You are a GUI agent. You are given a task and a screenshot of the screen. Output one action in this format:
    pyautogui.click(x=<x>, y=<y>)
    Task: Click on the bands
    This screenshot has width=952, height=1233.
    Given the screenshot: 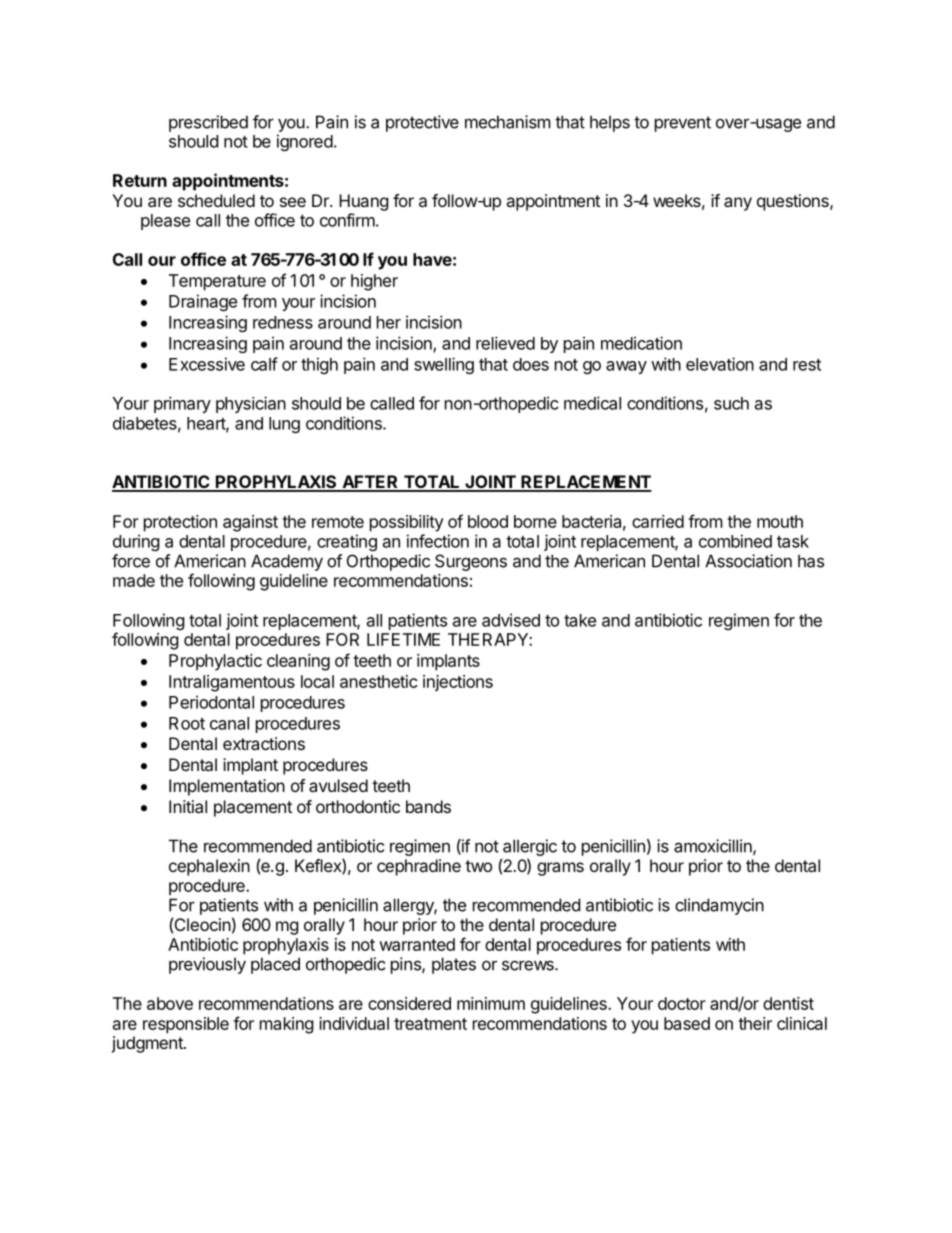 What is the action you would take?
    pyautogui.click(x=428, y=806)
